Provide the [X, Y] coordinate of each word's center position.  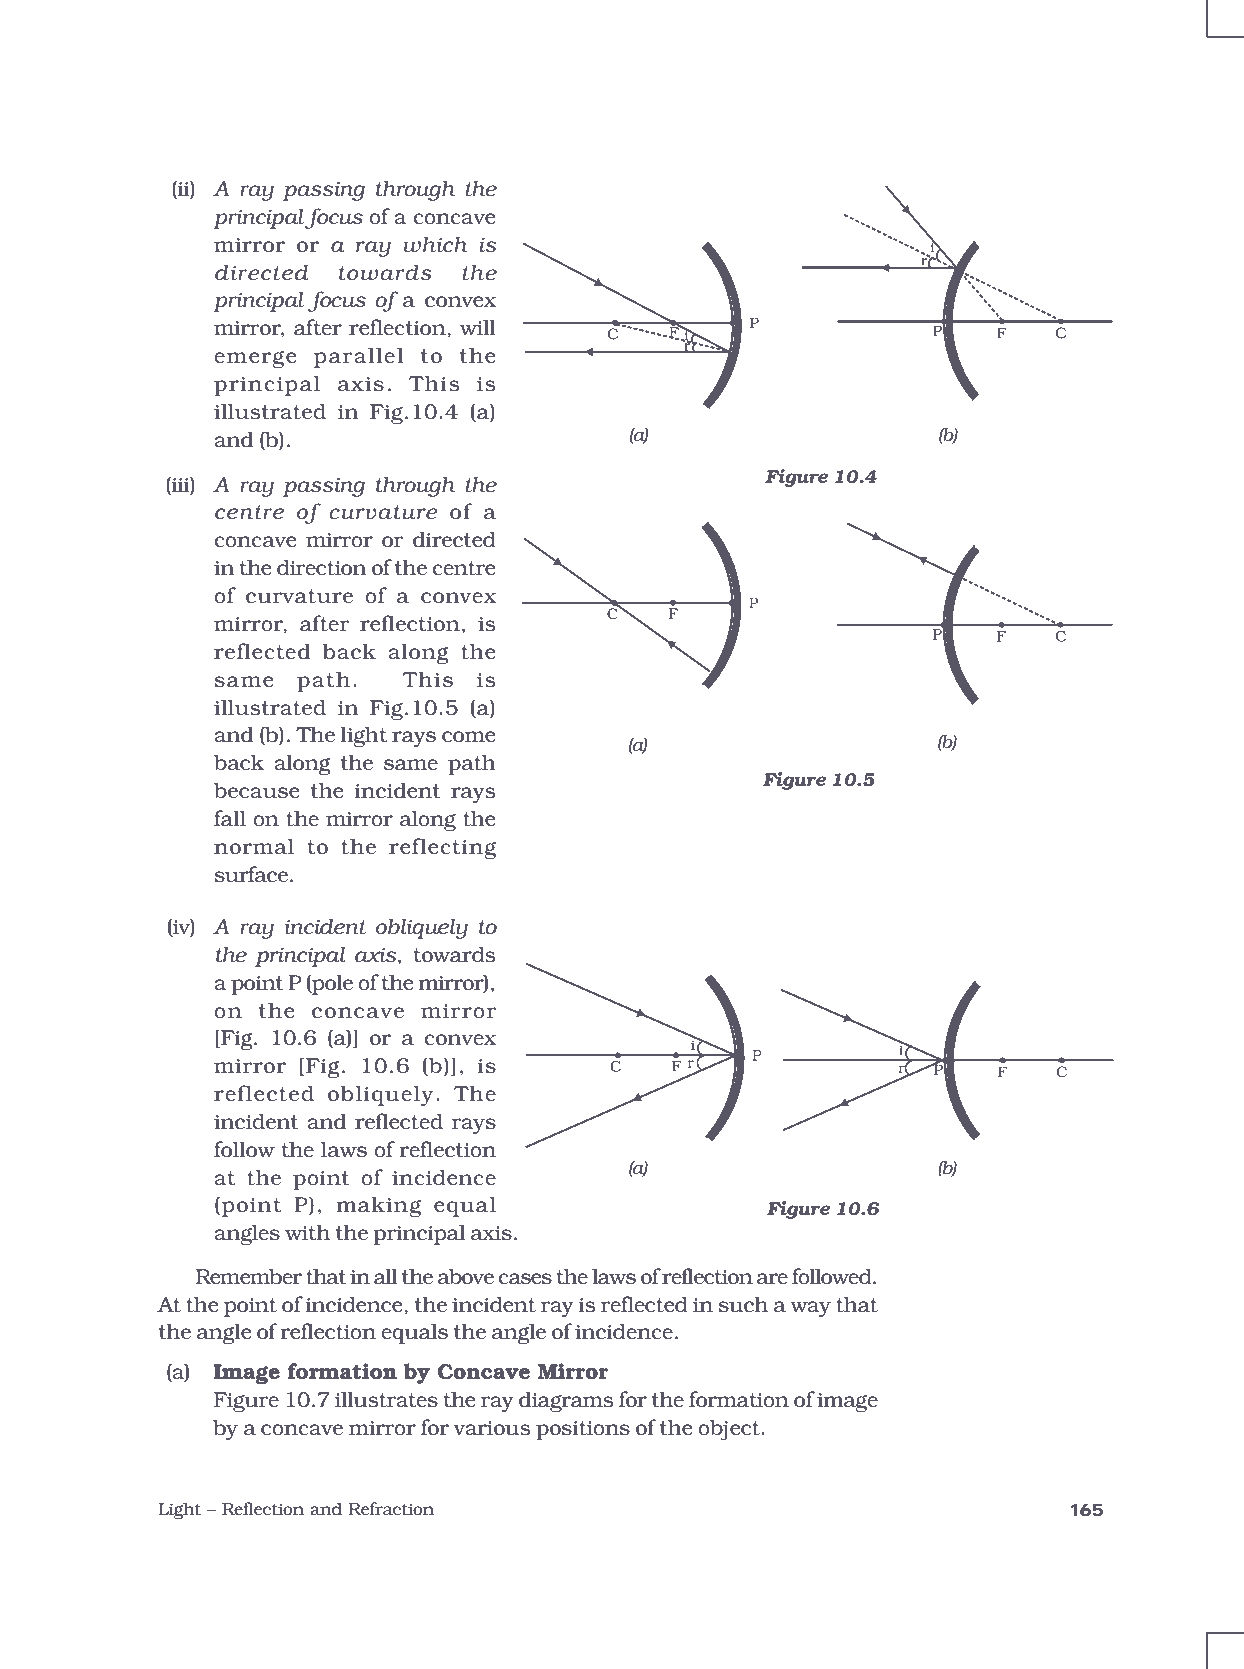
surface [251, 874]
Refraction [391, 1508]
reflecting [442, 848]
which [435, 244]
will [478, 327]
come [468, 736]
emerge [255, 359]
